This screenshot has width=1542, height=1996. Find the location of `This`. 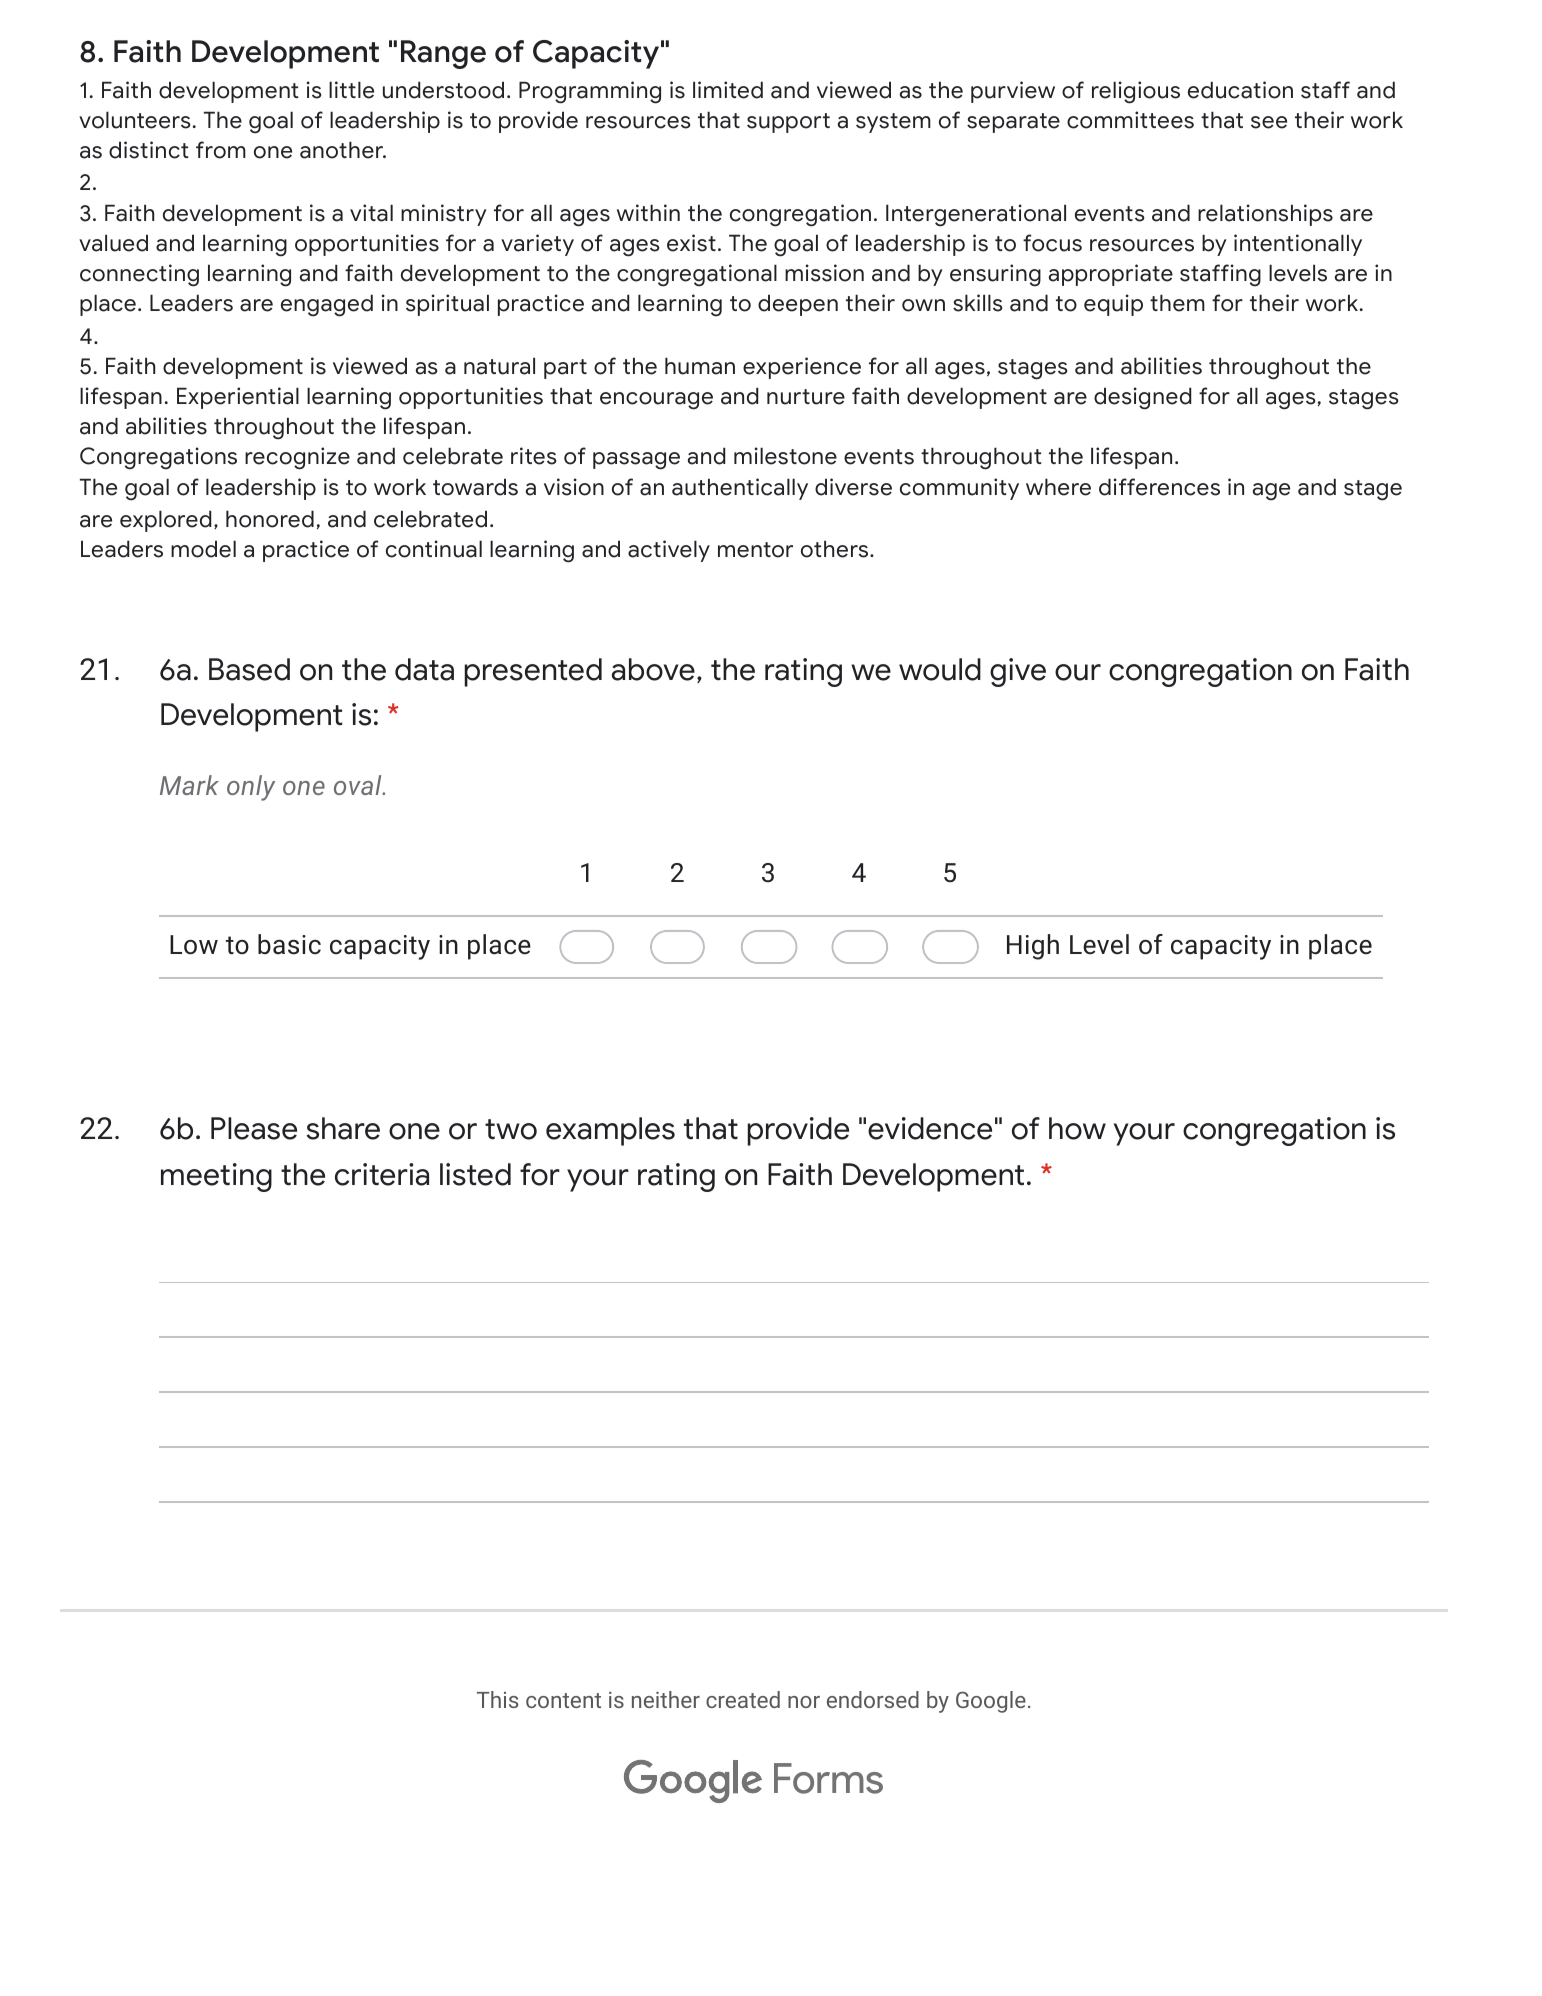

This is located at coordinates (497, 1699).
